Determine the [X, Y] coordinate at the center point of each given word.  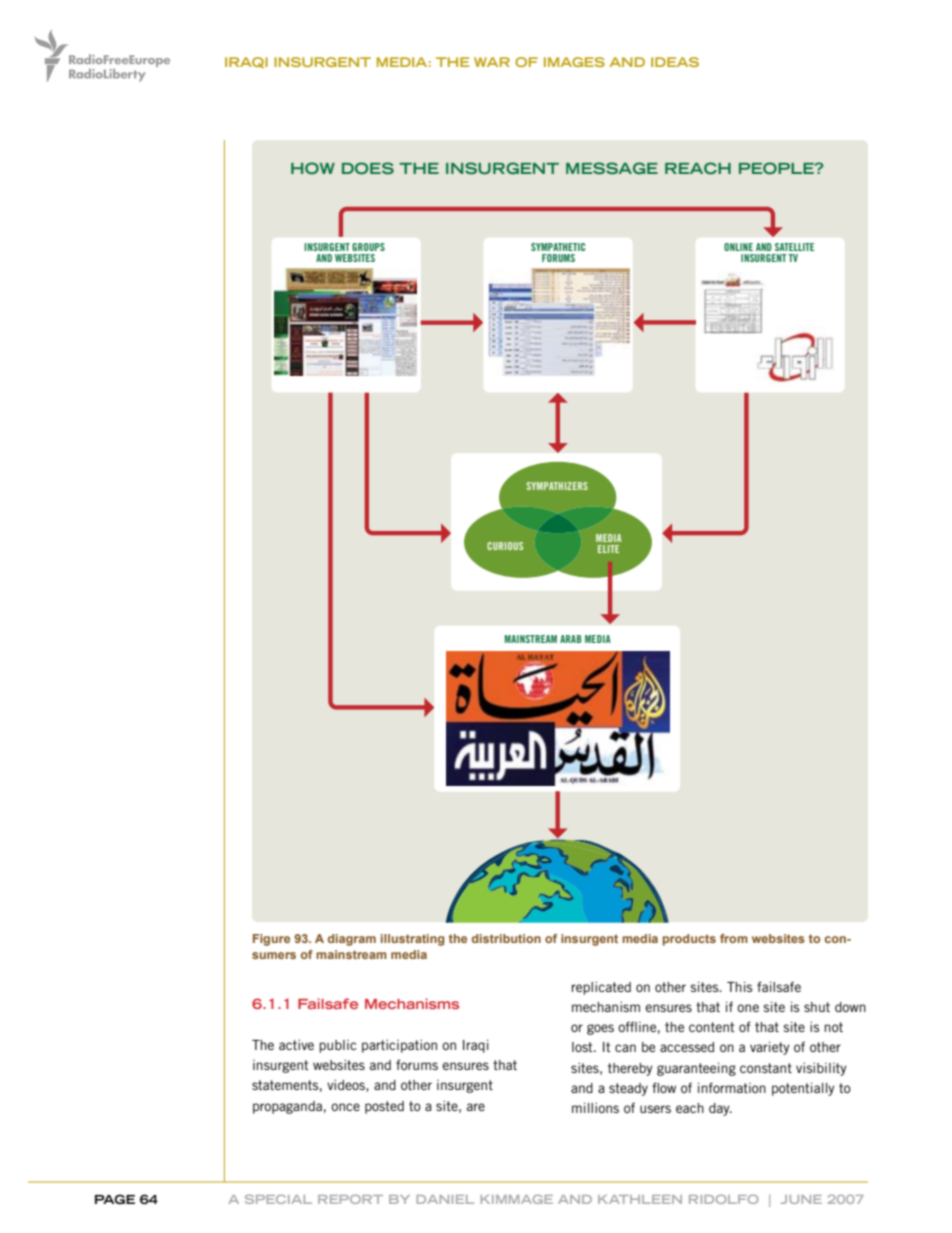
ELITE [608, 549]
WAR [492, 62]
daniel [445, 1199]
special [278, 1199]
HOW [313, 168]
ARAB [571, 639]
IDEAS [675, 62]
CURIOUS [505, 546]
